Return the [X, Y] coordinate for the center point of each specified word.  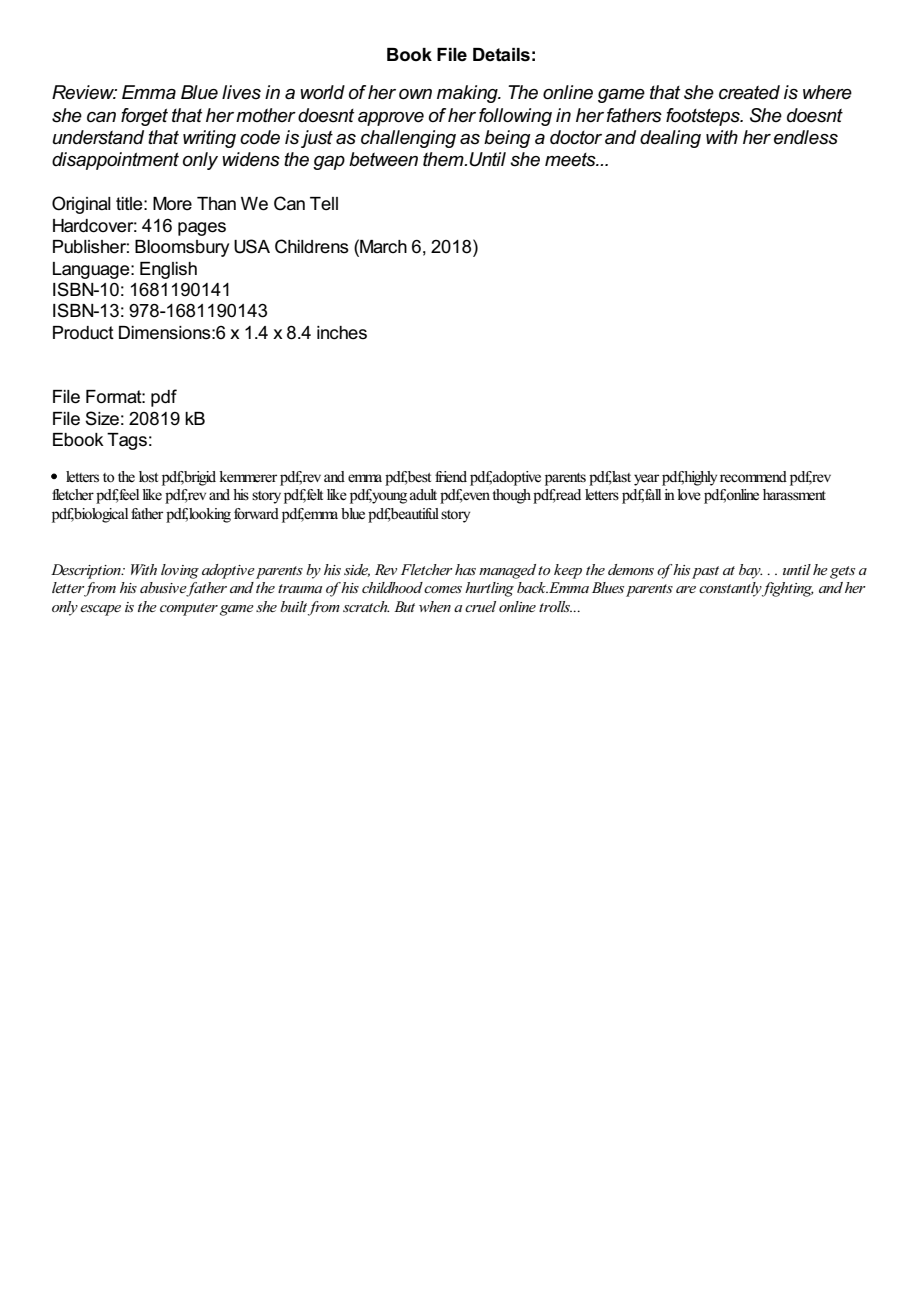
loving [180, 571]
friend [451, 477]
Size [102, 418]
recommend [753, 477]
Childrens [312, 246]
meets [571, 160]
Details [501, 55]
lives [241, 92]
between [383, 159]
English [168, 270]
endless [806, 137]
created [749, 92]
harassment [794, 494]
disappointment [115, 161]
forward [256, 513]
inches [342, 333]
